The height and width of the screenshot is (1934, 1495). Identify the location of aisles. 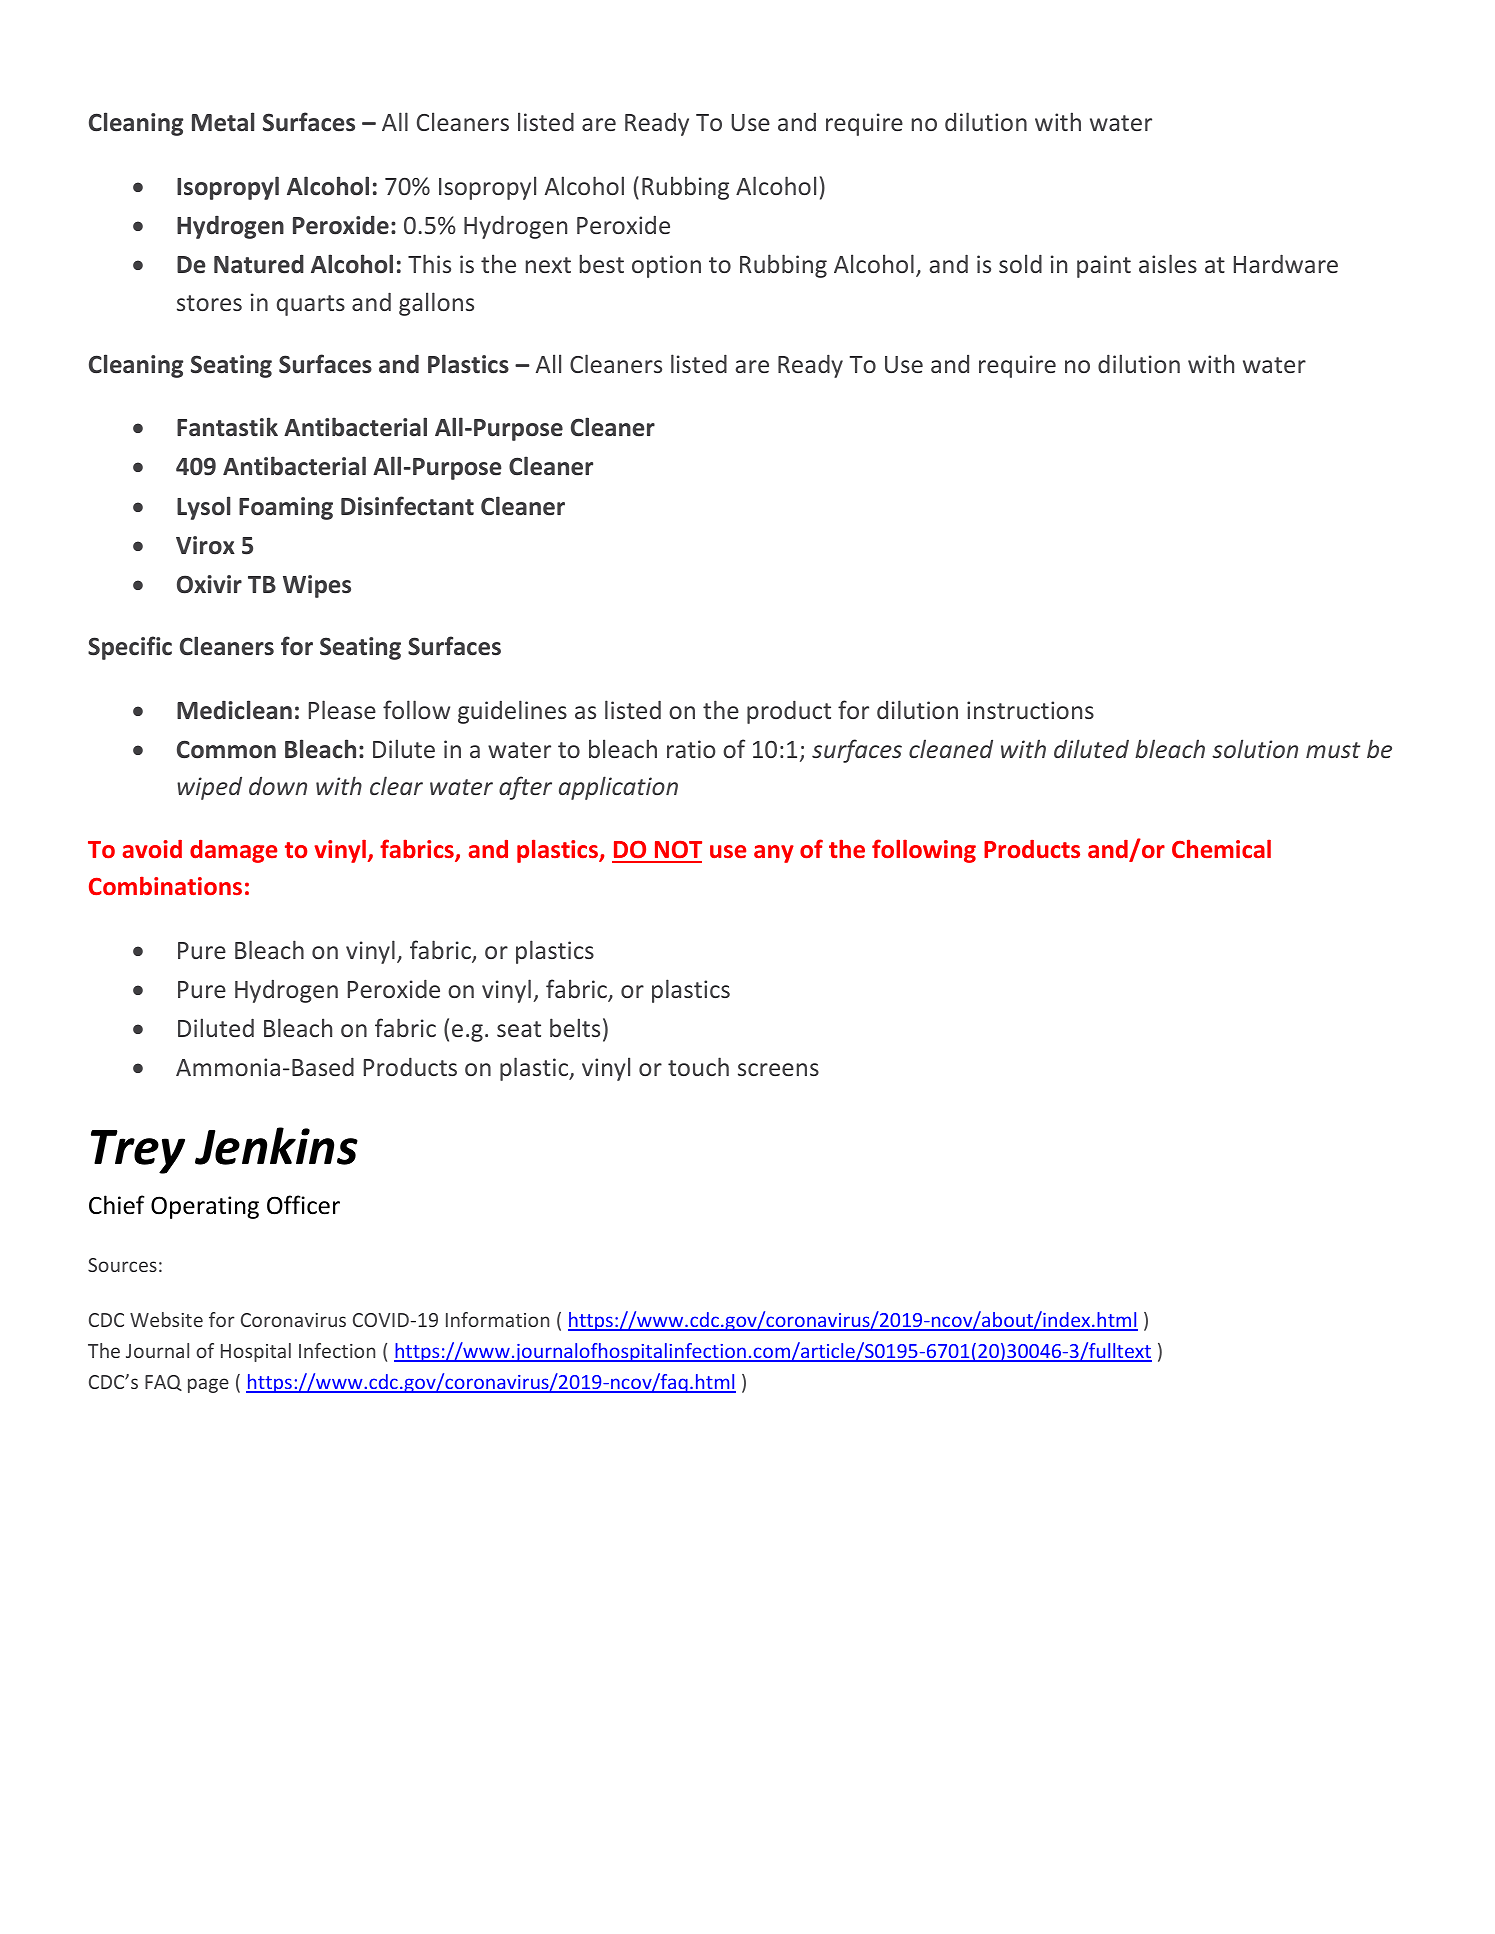
(1168, 263).
